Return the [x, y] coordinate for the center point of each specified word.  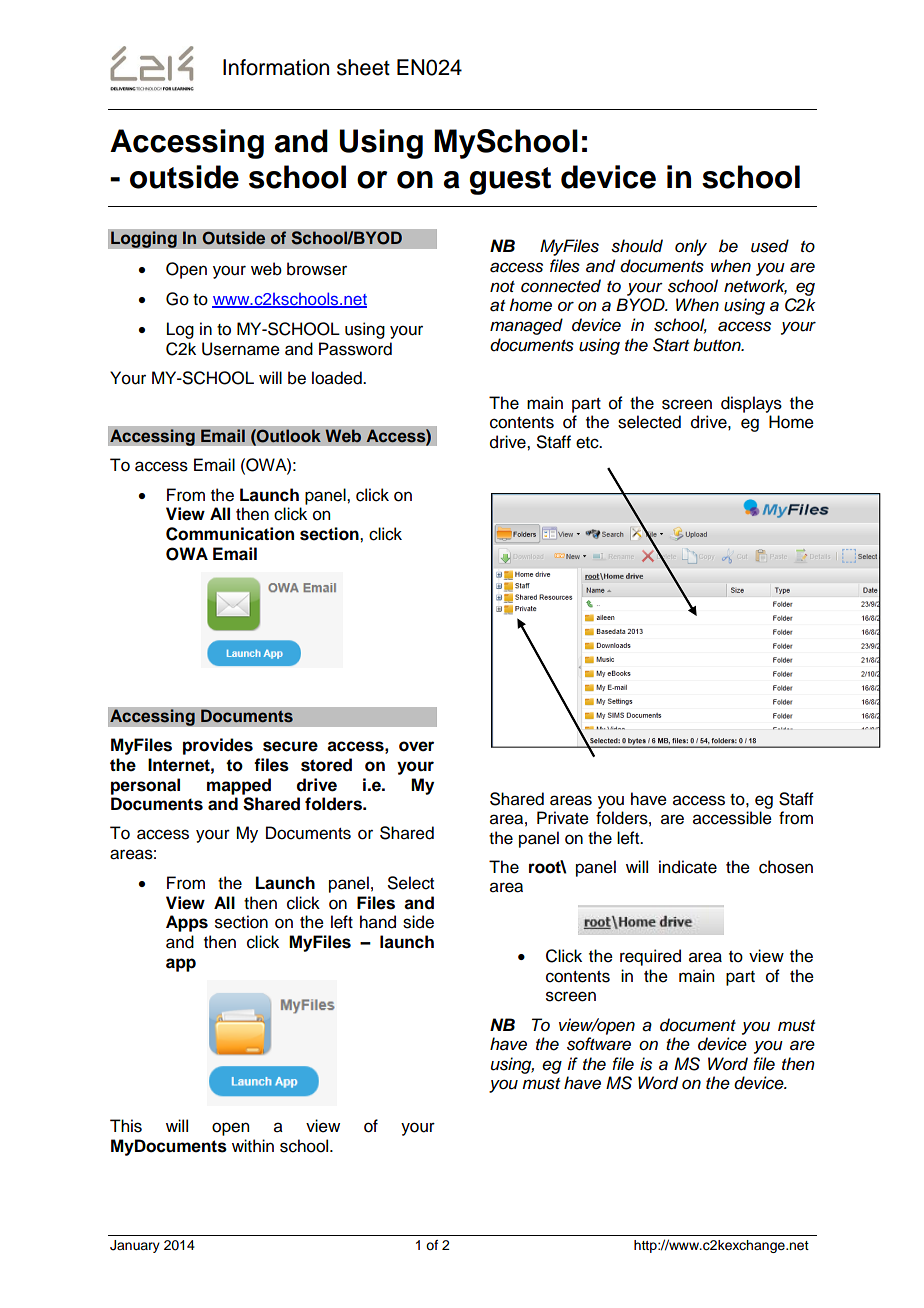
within [253, 1145]
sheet [363, 67]
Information [276, 67]
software [599, 1044]
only [691, 247]
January [135, 1246]
